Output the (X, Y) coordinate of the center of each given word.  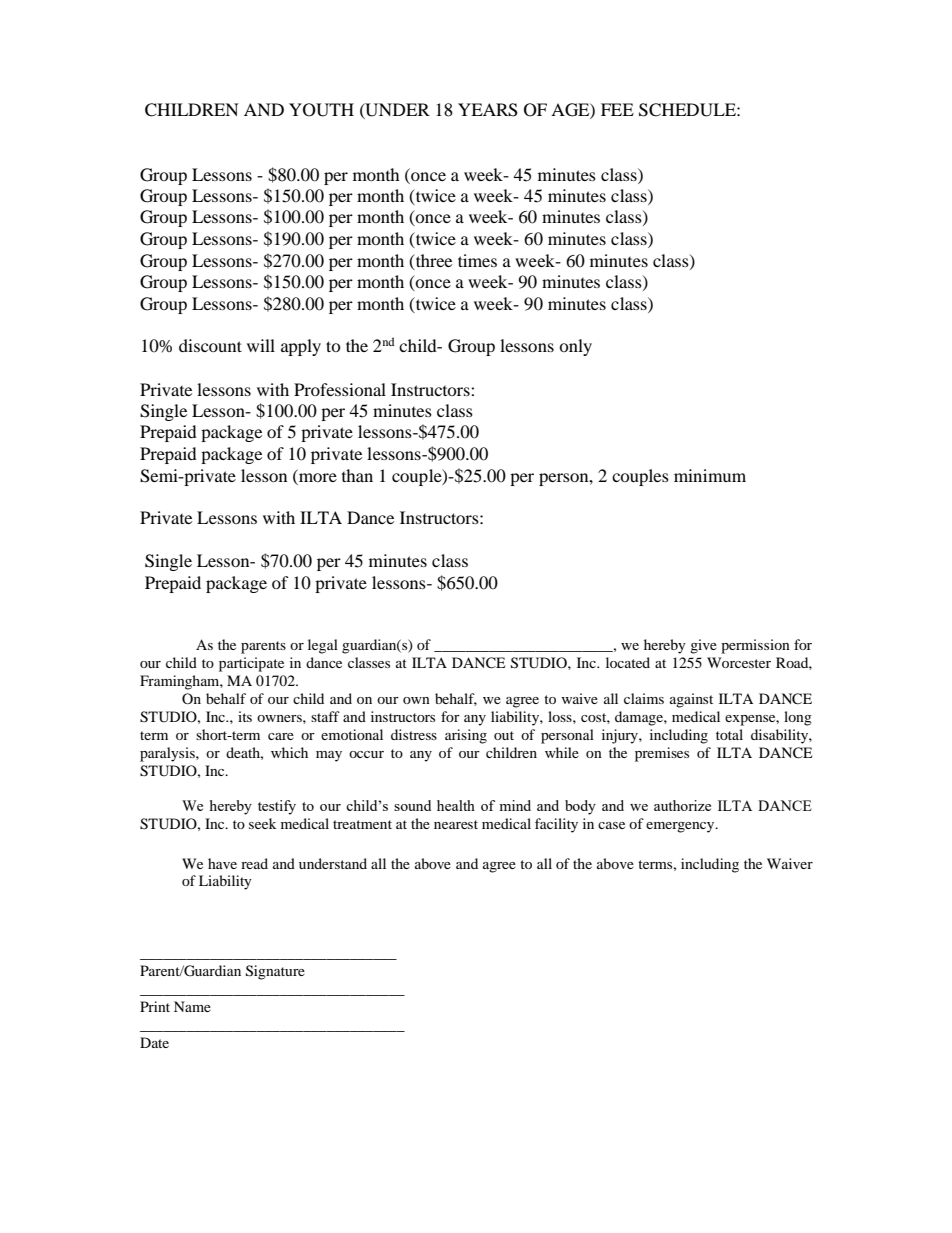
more (318, 477)
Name (192, 1006)
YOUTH (321, 110)
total (729, 734)
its (245, 716)
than (357, 475)
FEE (617, 109)
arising (466, 736)
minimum (710, 475)
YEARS (488, 110)
